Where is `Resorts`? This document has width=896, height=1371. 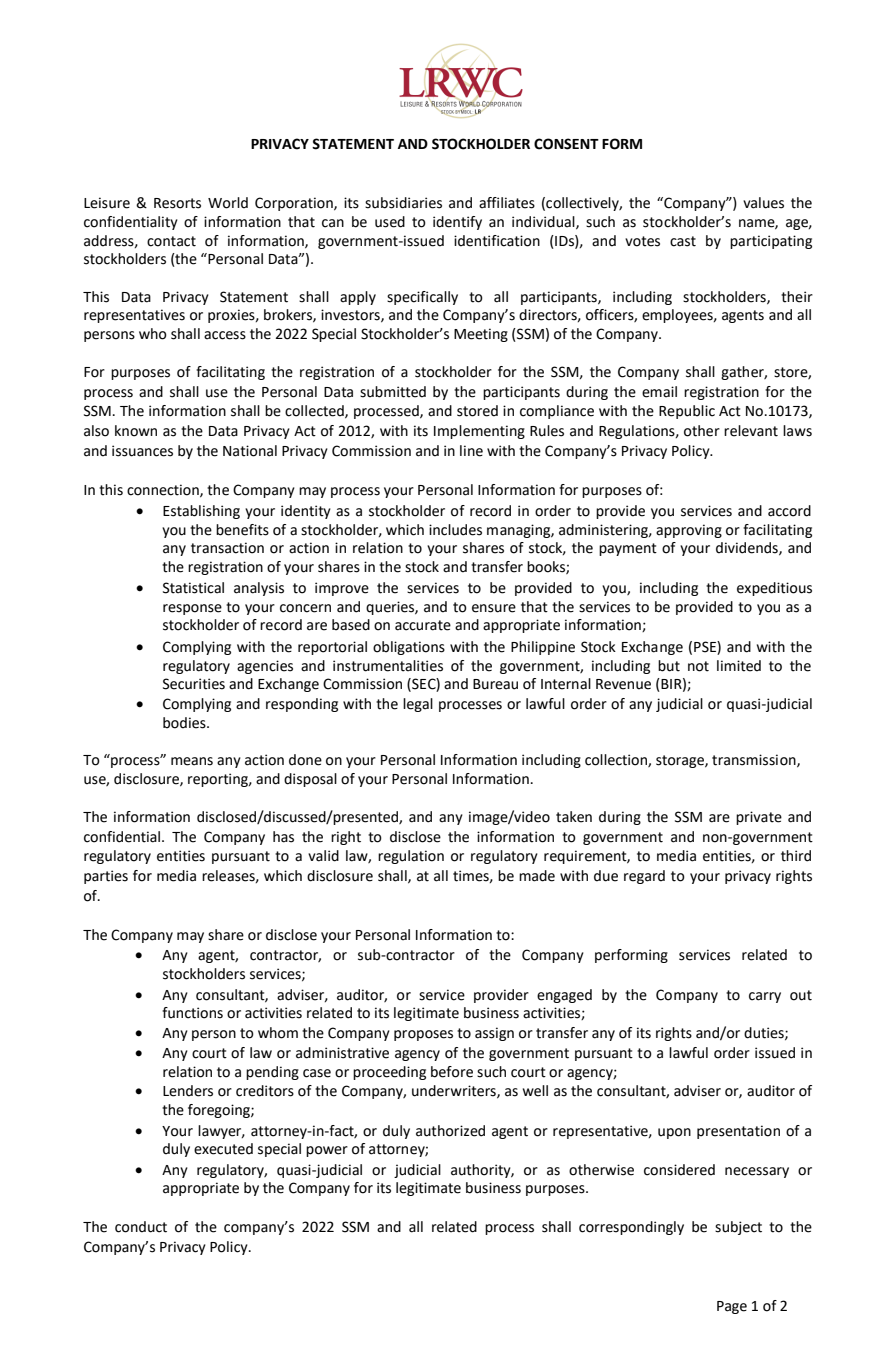
Resorts is located at coordinates (177, 203).
